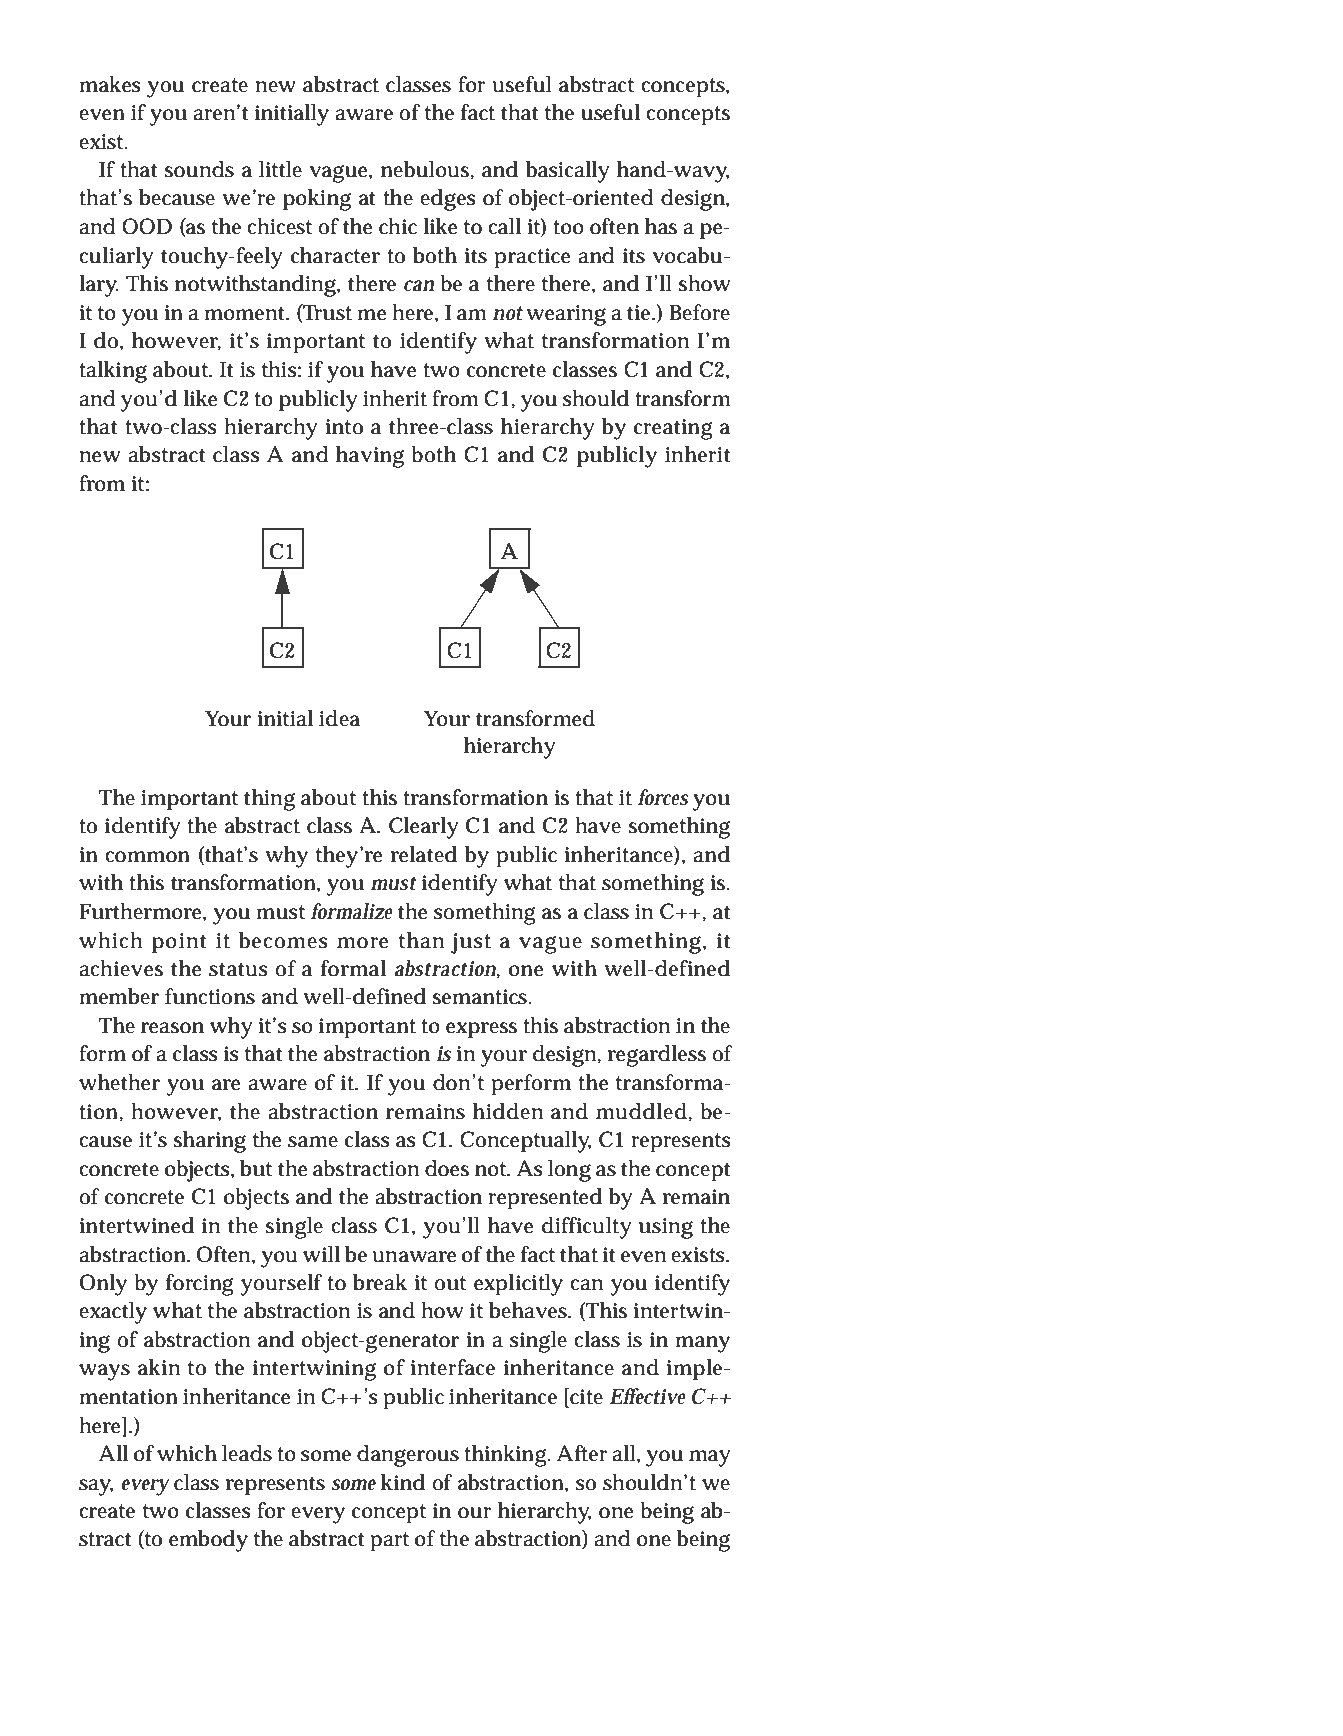  What do you see at coordinates (208, 1541) in the screenshot?
I see `embody` at bounding box center [208, 1541].
